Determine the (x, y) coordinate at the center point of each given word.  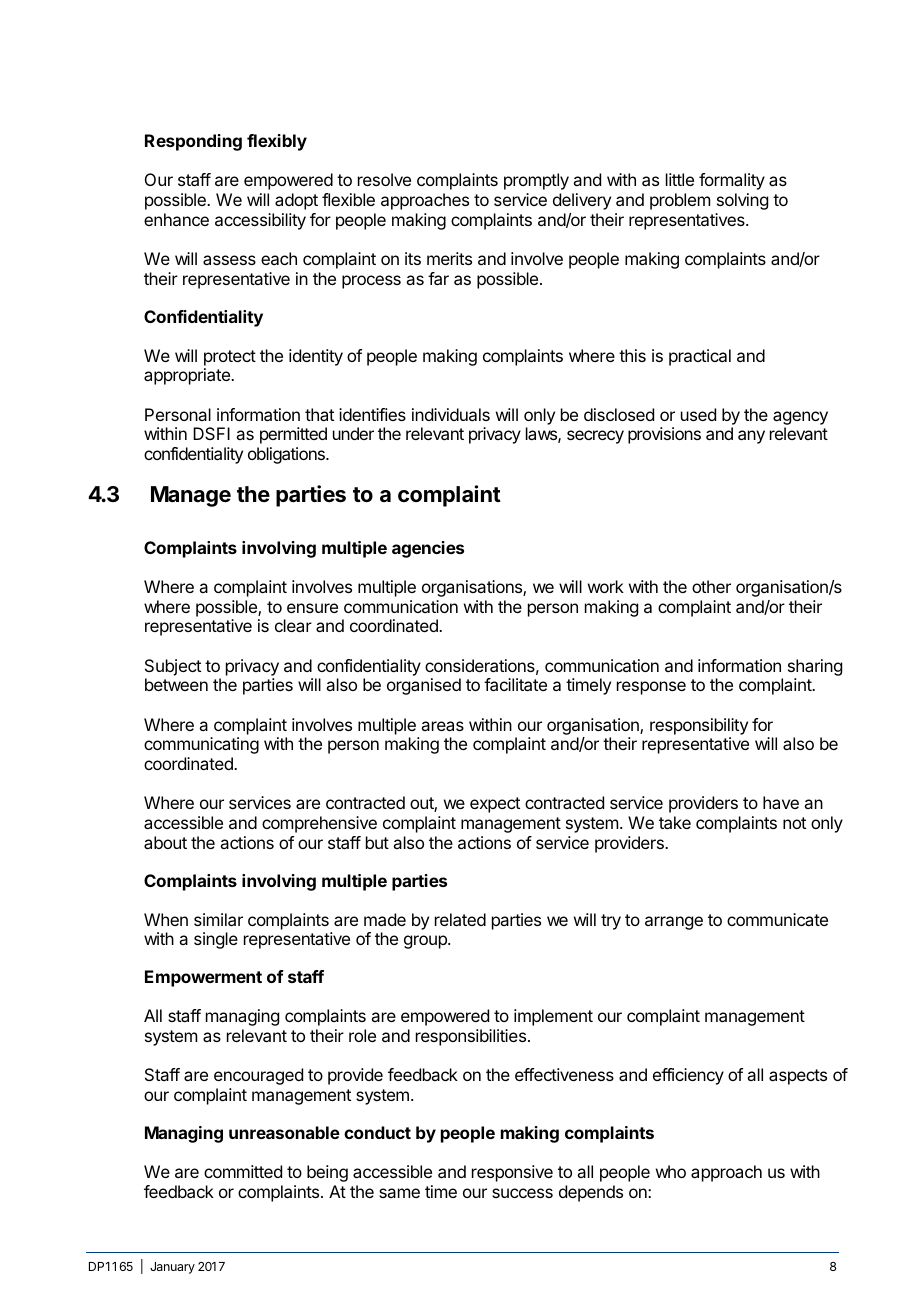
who (671, 1171)
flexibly (277, 142)
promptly (536, 181)
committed (243, 1171)
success (522, 1193)
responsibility (699, 726)
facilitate (515, 684)
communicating (201, 745)
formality (732, 181)
